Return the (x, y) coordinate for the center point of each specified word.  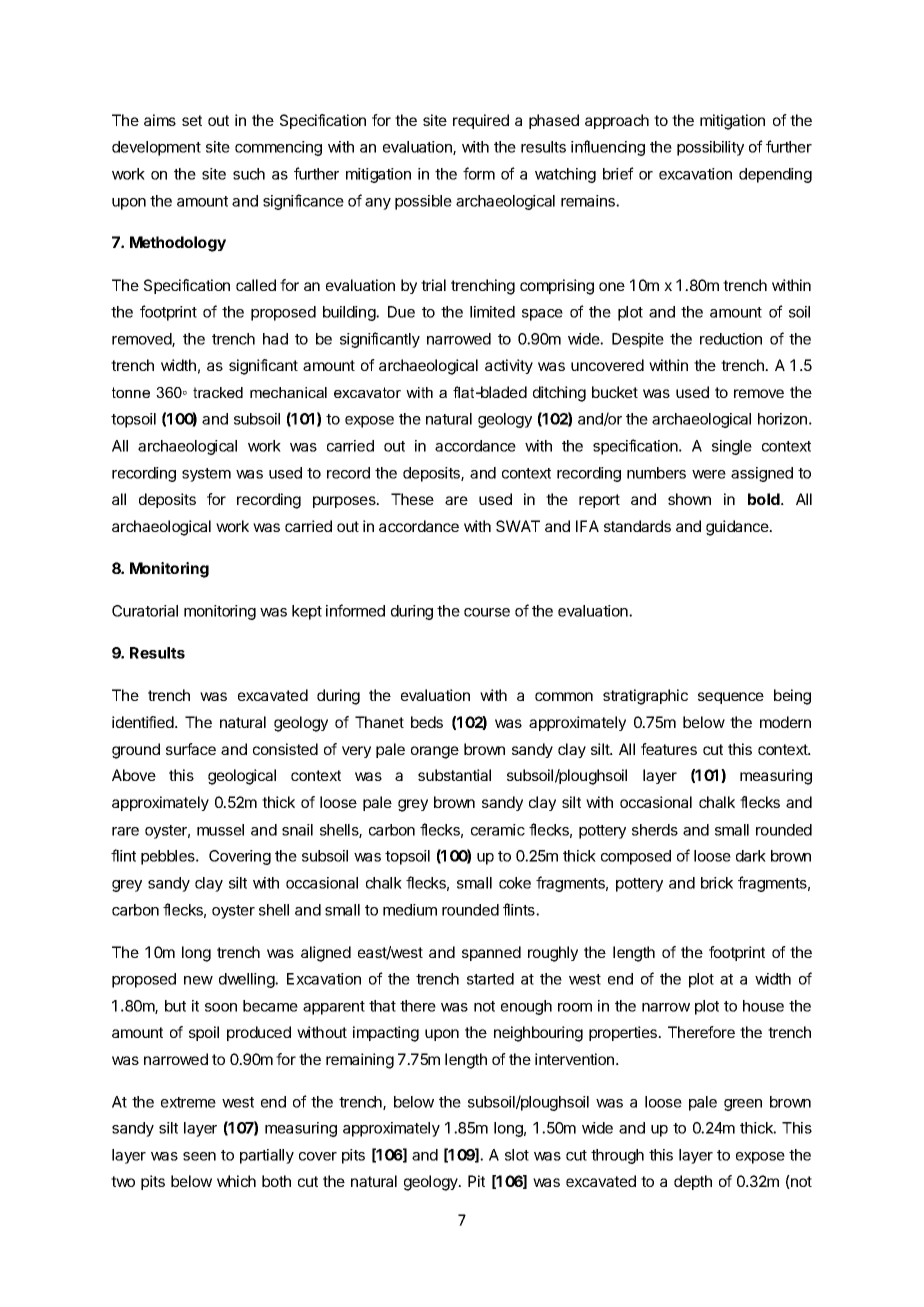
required (481, 121)
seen (199, 1156)
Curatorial (145, 611)
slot (517, 1155)
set (192, 120)
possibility (710, 148)
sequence (731, 698)
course (487, 612)
